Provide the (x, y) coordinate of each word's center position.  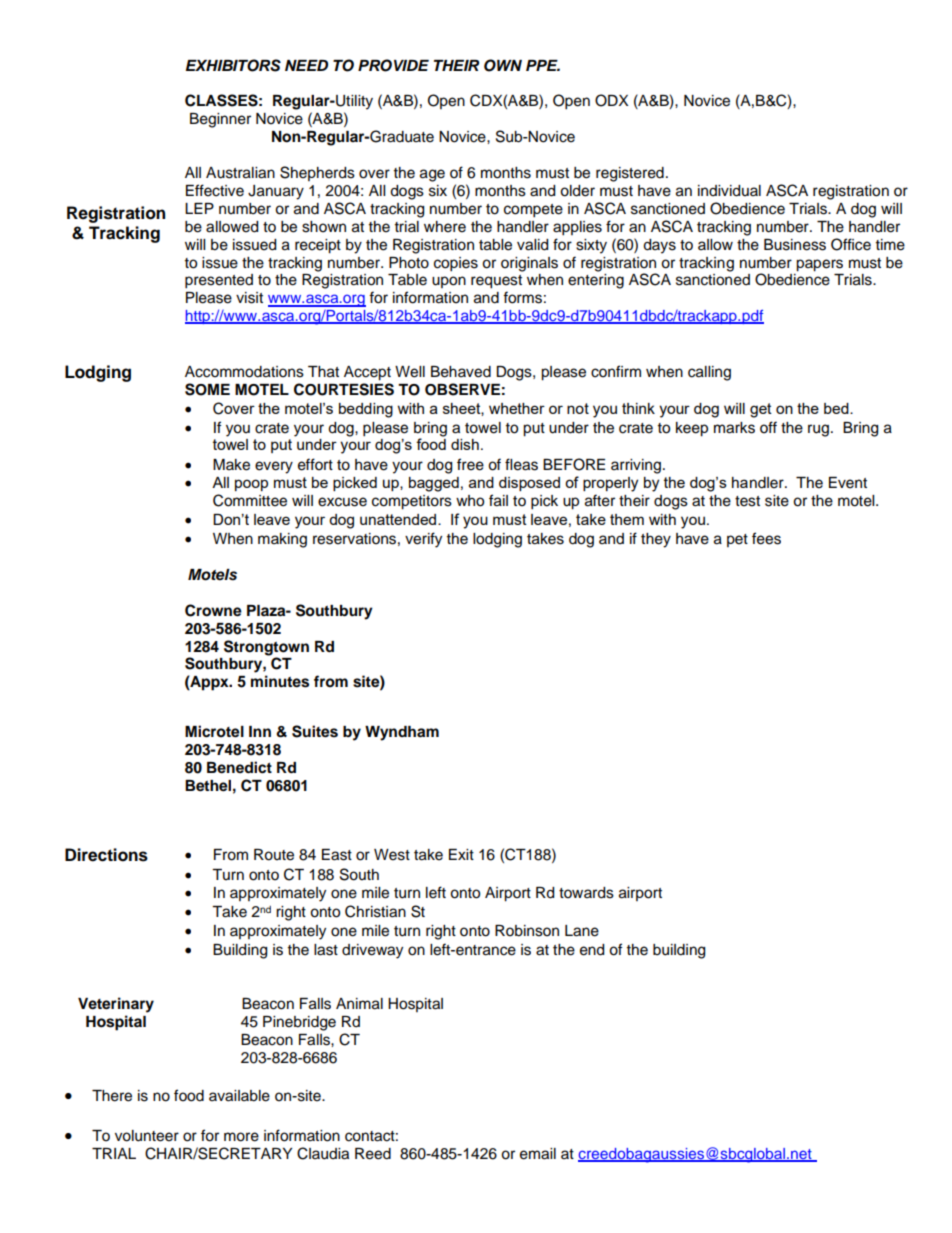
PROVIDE (393, 65)
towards (586, 893)
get (761, 410)
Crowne (213, 610)
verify (423, 540)
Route (274, 855)
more (241, 1137)
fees (766, 538)
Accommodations (244, 372)
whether (517, 408)
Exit (461, 854)
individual (729, 191)
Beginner (220, 120)
